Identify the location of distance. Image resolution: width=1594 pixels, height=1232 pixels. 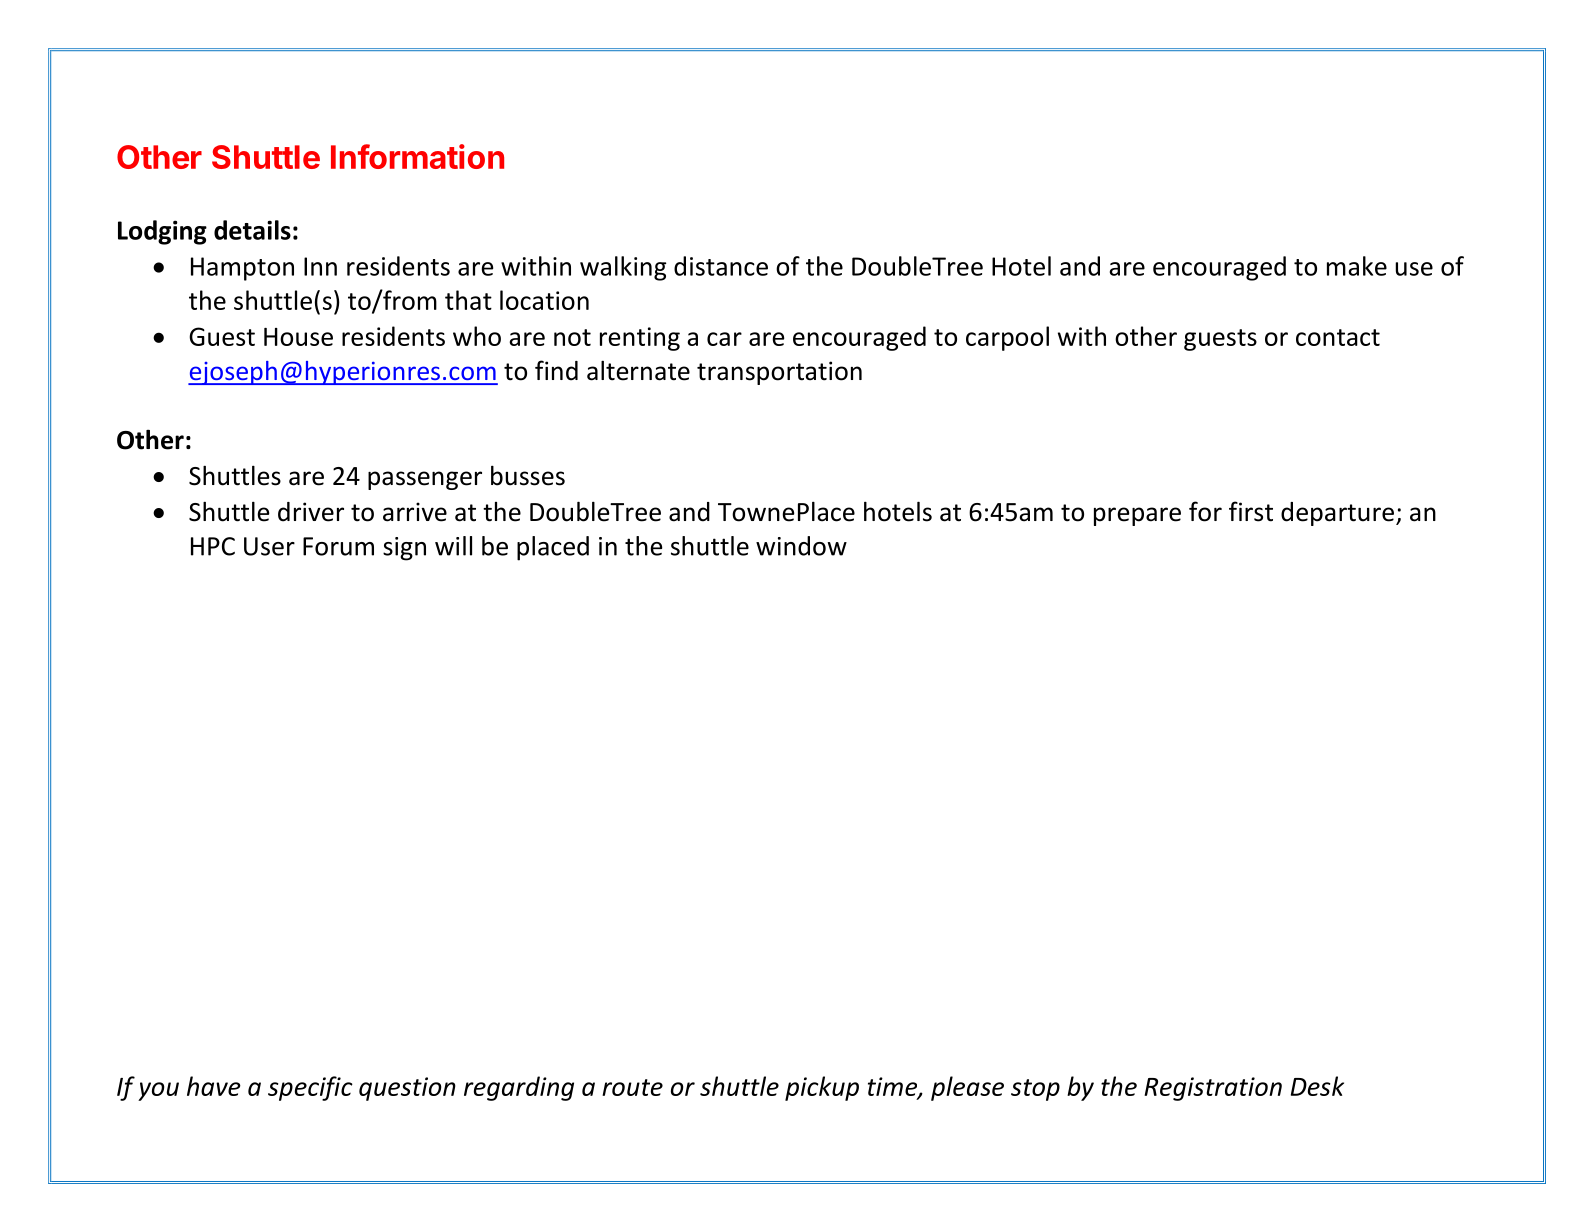
(721, 266).
